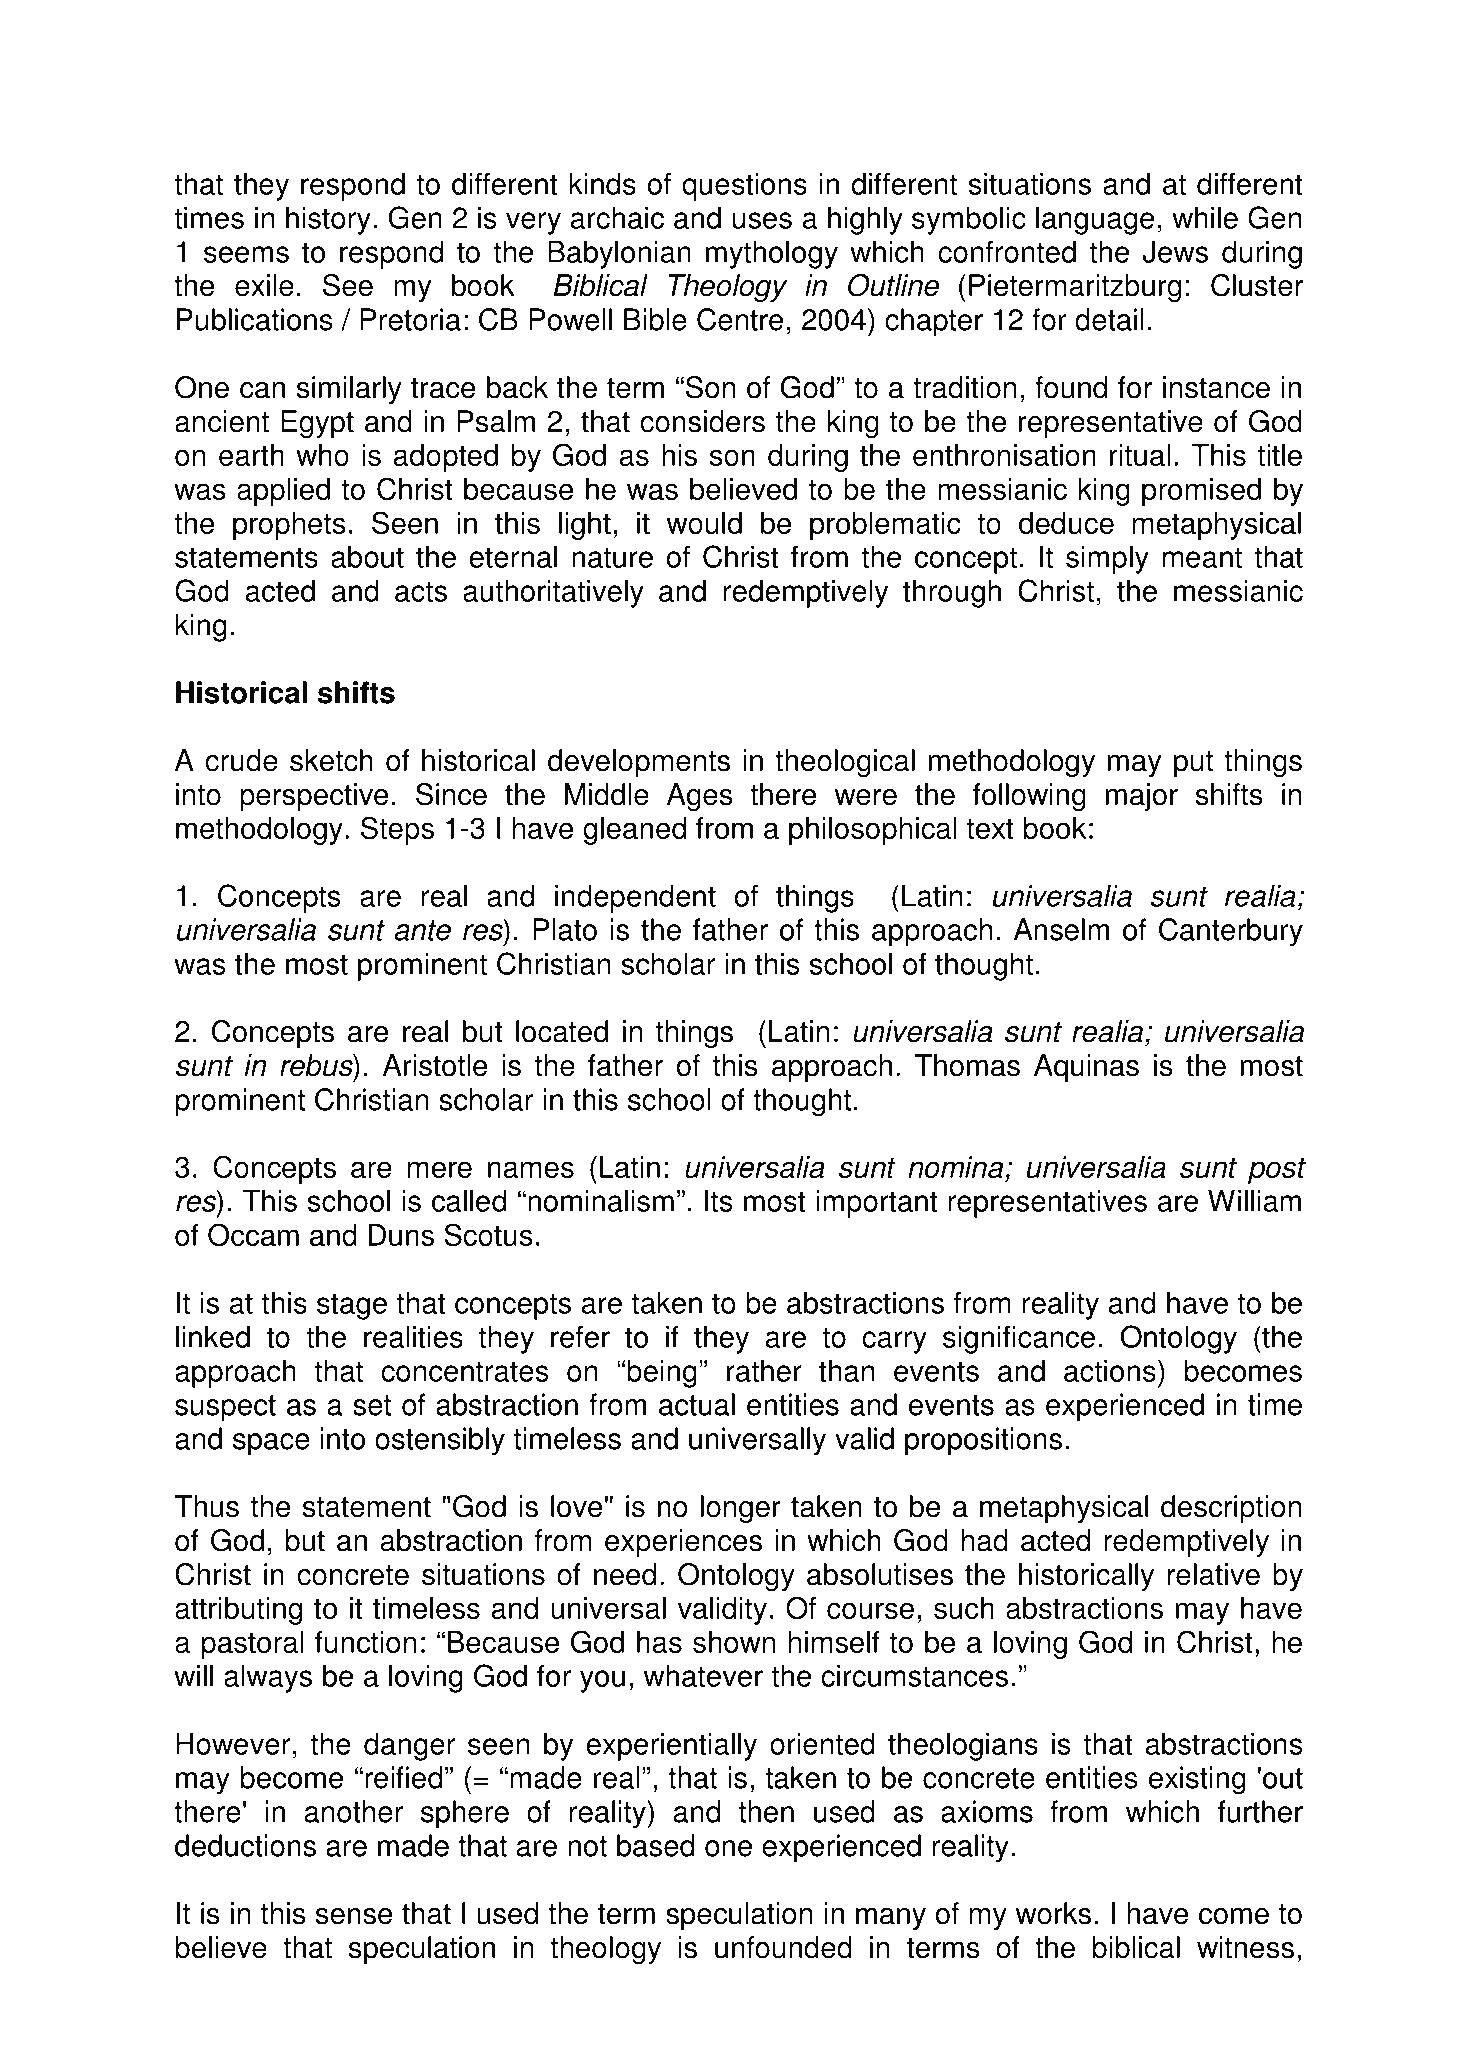  Describe the element at coordinates (435, 1065) in the screenshot. I see `Aristotle` at that location.
